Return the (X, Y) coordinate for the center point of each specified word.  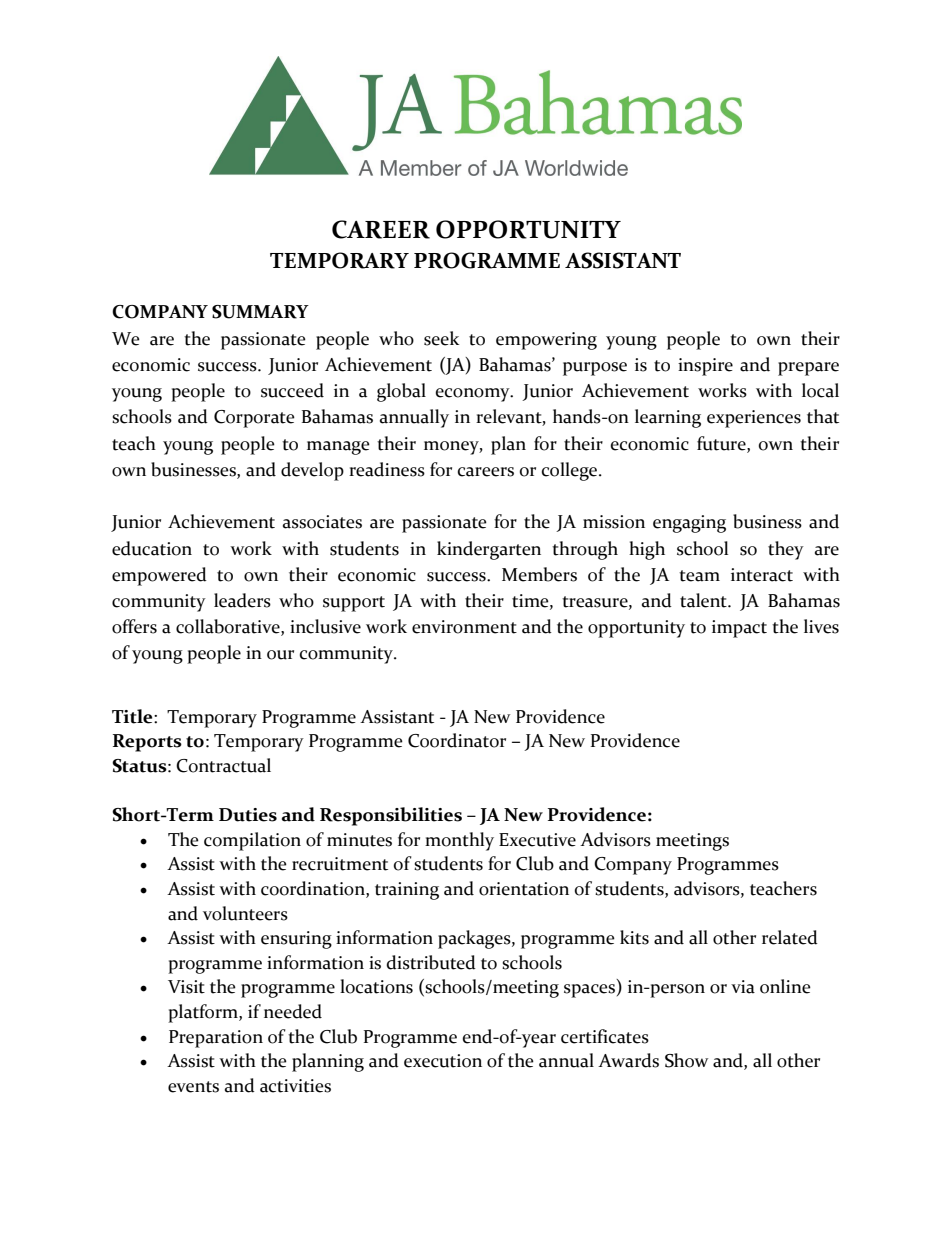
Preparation (216, 1039)
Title (133, 716)
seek (441, 338)
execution (443, 1061)
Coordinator (457, 740)
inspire (705, 367)
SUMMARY (260, 312)
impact (739, 629)
